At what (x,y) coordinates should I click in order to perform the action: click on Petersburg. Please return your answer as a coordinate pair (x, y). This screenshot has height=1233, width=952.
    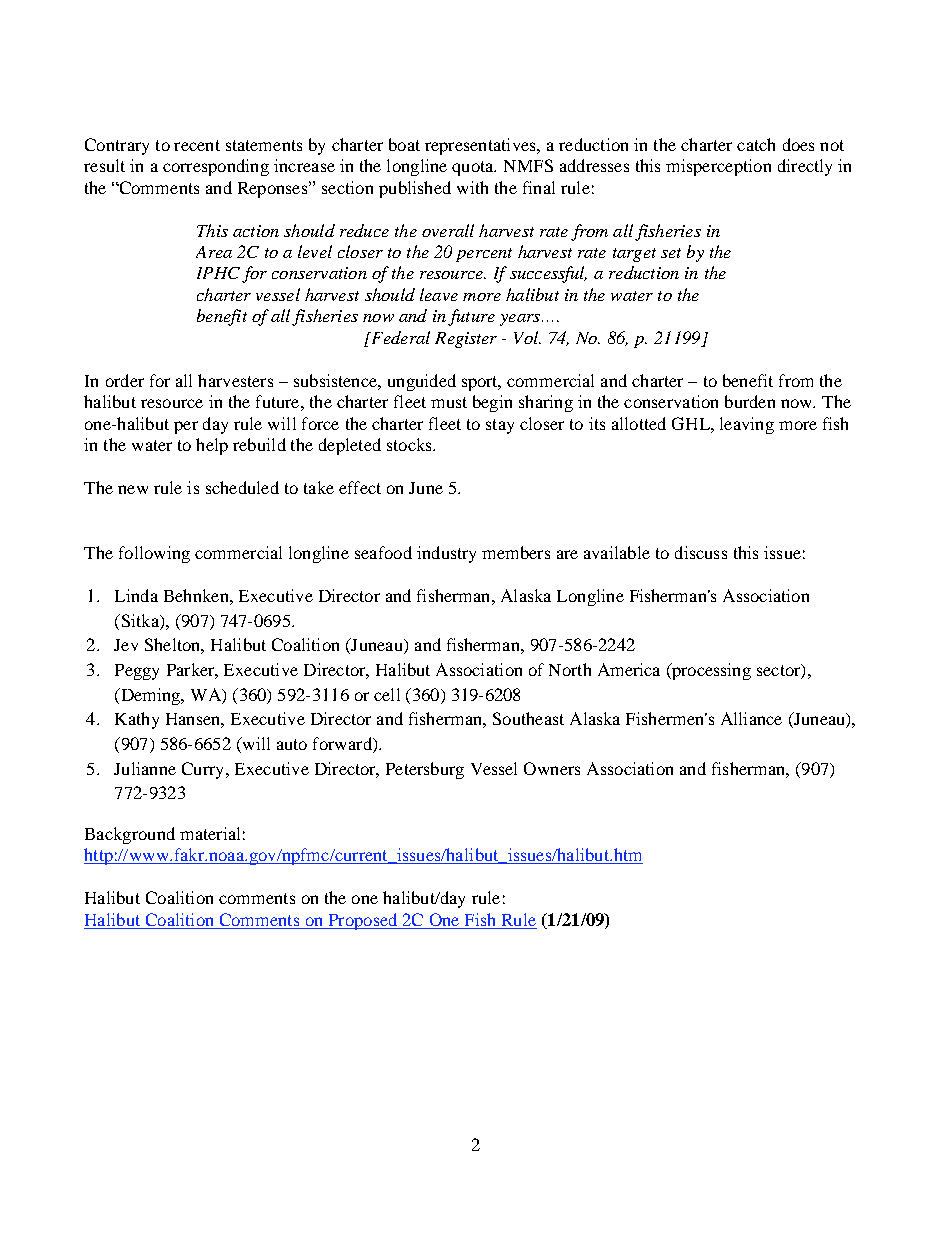
    Looking at the image, I should click on (425, 770).
